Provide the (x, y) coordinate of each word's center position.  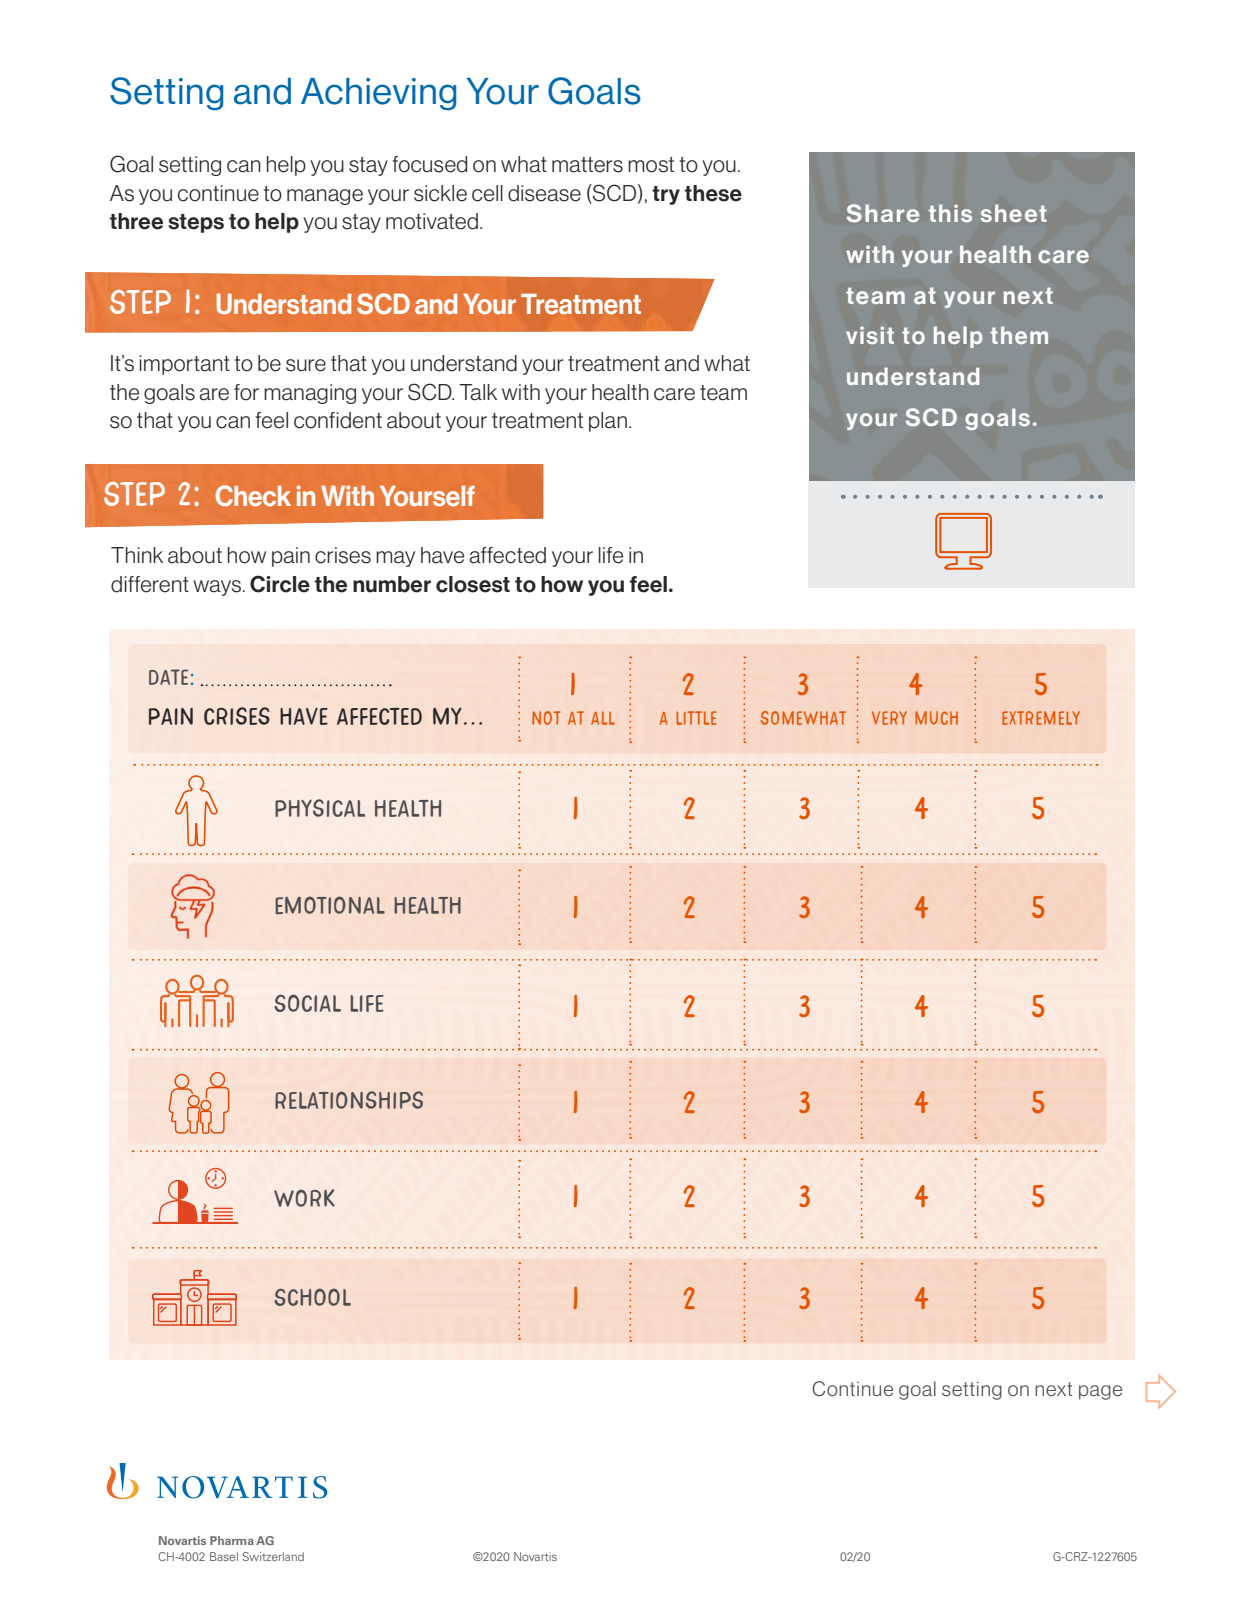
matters (587, 165)
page (1100, 1392)
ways (218, 588)
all (603, 718)
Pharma (232, 1540)
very (889, 718)
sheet (1014, 213)
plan (608, 422)
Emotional (330, 905)
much (936, 718)
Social (307, 1003)
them (1019, 335)
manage (325, 197)
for (246, 392)
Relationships (349, 1100)
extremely (1041, 718)
